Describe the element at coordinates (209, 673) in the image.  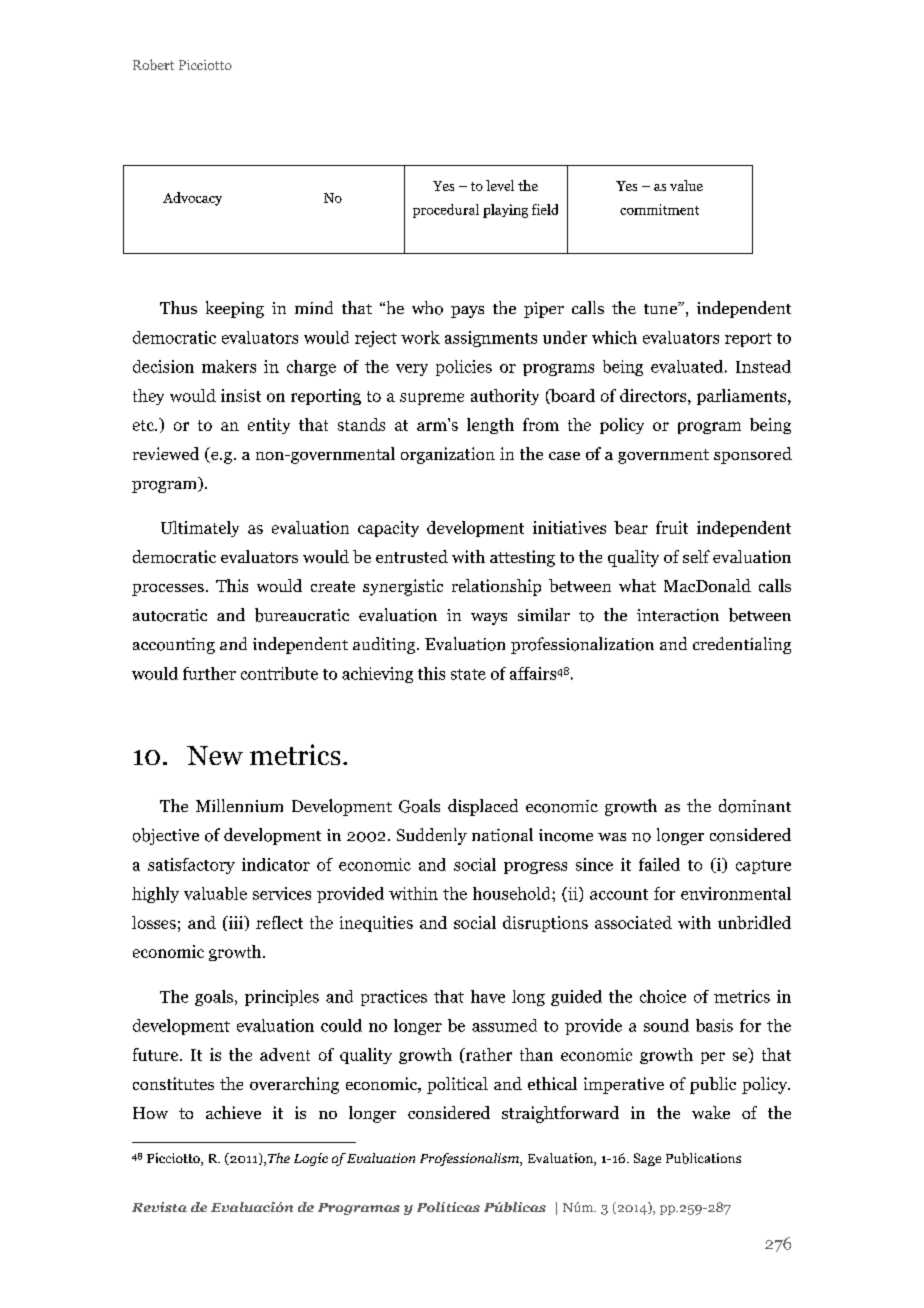
I see `further` at that location.
